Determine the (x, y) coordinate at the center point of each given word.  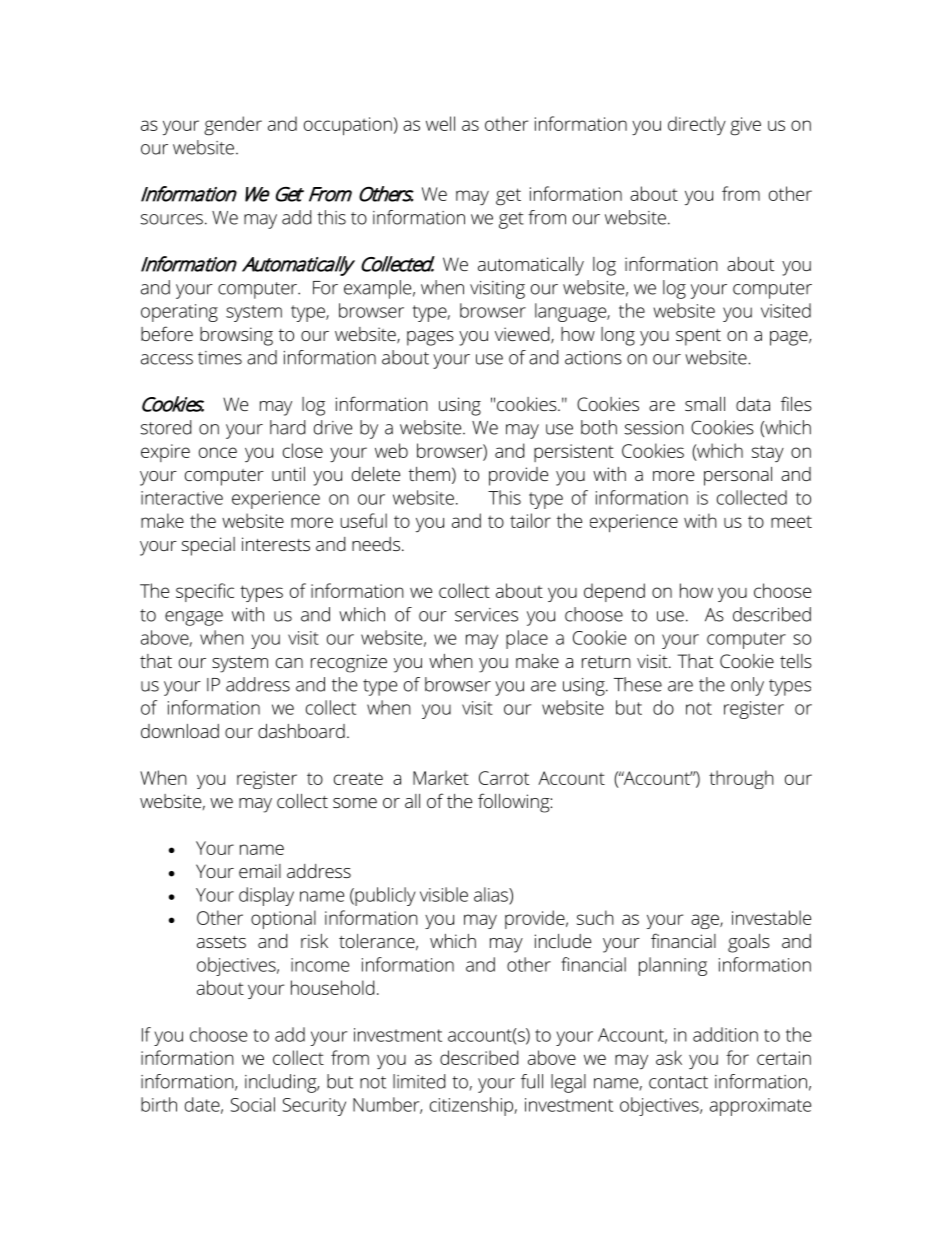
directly (697, 125)
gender (233, 126)
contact (678, 1082)
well (440, 123)
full (532, 1081)
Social (253, 1104)
